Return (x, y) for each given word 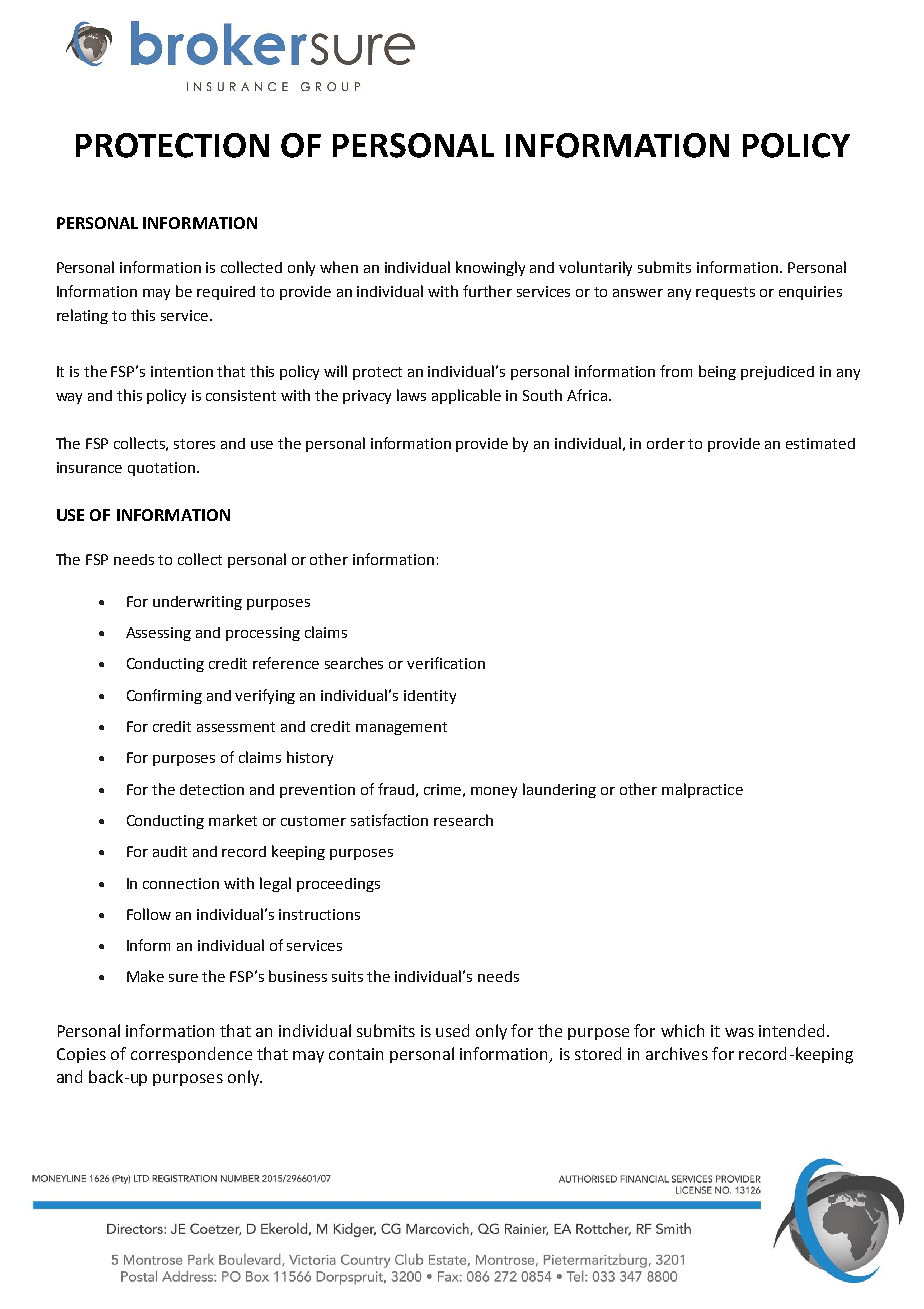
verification (446, 663)
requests (725, 293)
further (487, 291)
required (226, 293)
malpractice (702, 790)
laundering (559, 790)
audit (170, 851)
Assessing (158, 634)
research (463, 820)
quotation (161, 469)
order (666, 443)
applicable (466, 396)
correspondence (191, 1055)
